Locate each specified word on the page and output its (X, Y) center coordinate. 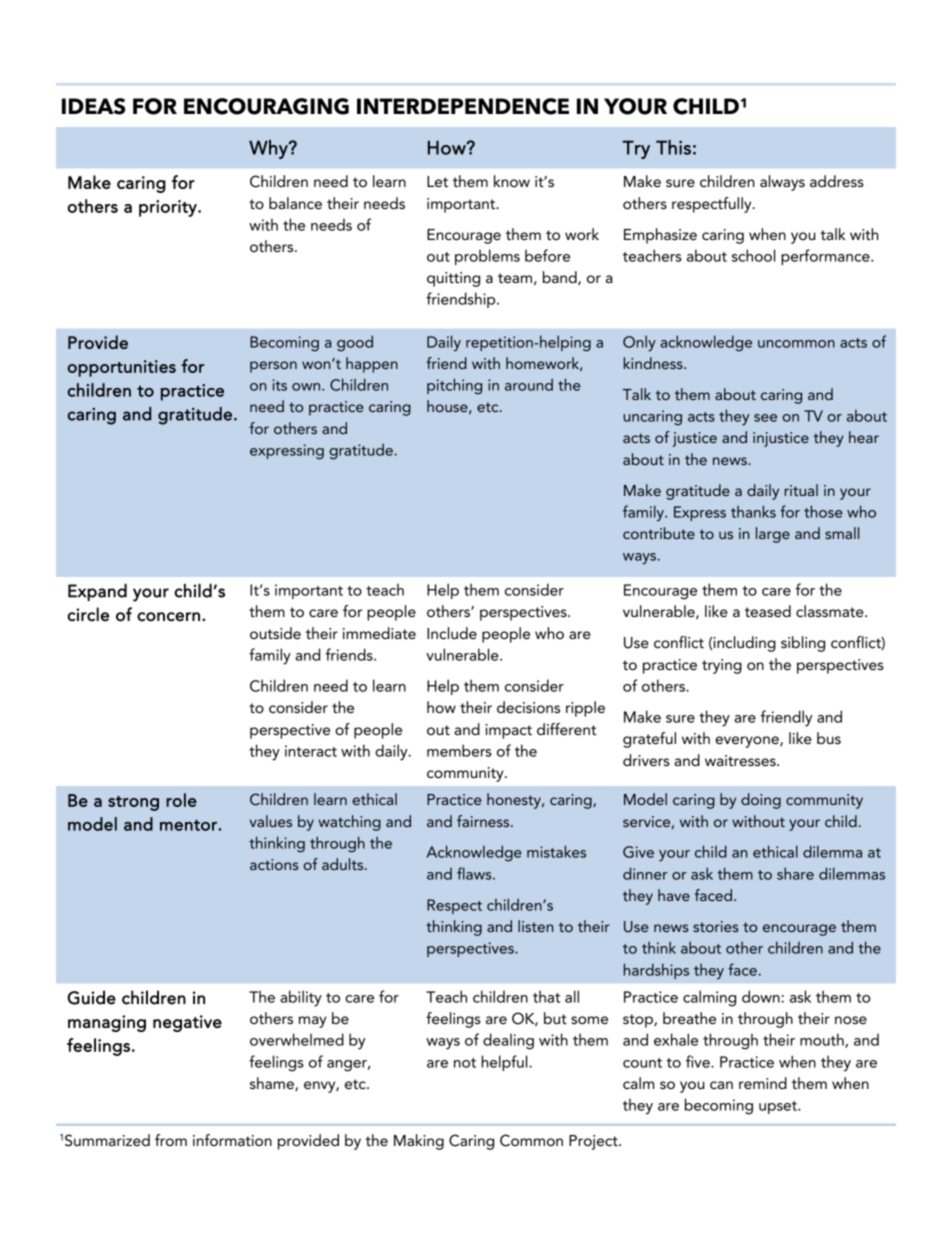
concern (168, 617)
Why (269, 149)
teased (768, 611)
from (171, 1140)
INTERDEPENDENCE (463, 106)
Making (419, 1142)
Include (452, 633)
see (765, 418)
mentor (189, 825)
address (837, 181)
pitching (454, 386)
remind (763, 1083)
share (795, 873)
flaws (475, 873)
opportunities (121, 368)
